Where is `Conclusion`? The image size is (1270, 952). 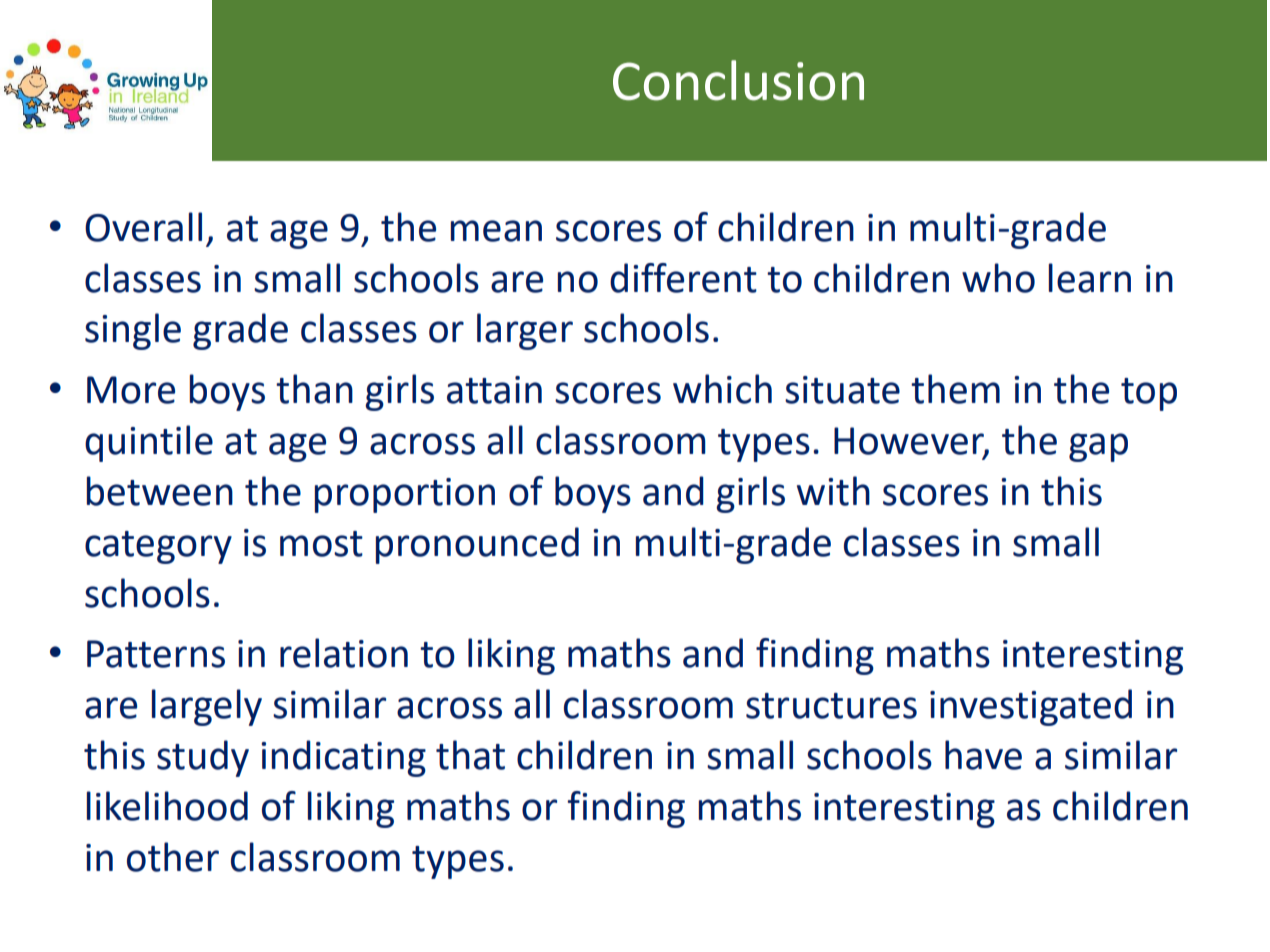 Conclusion is located at coordinates (738, 80).
